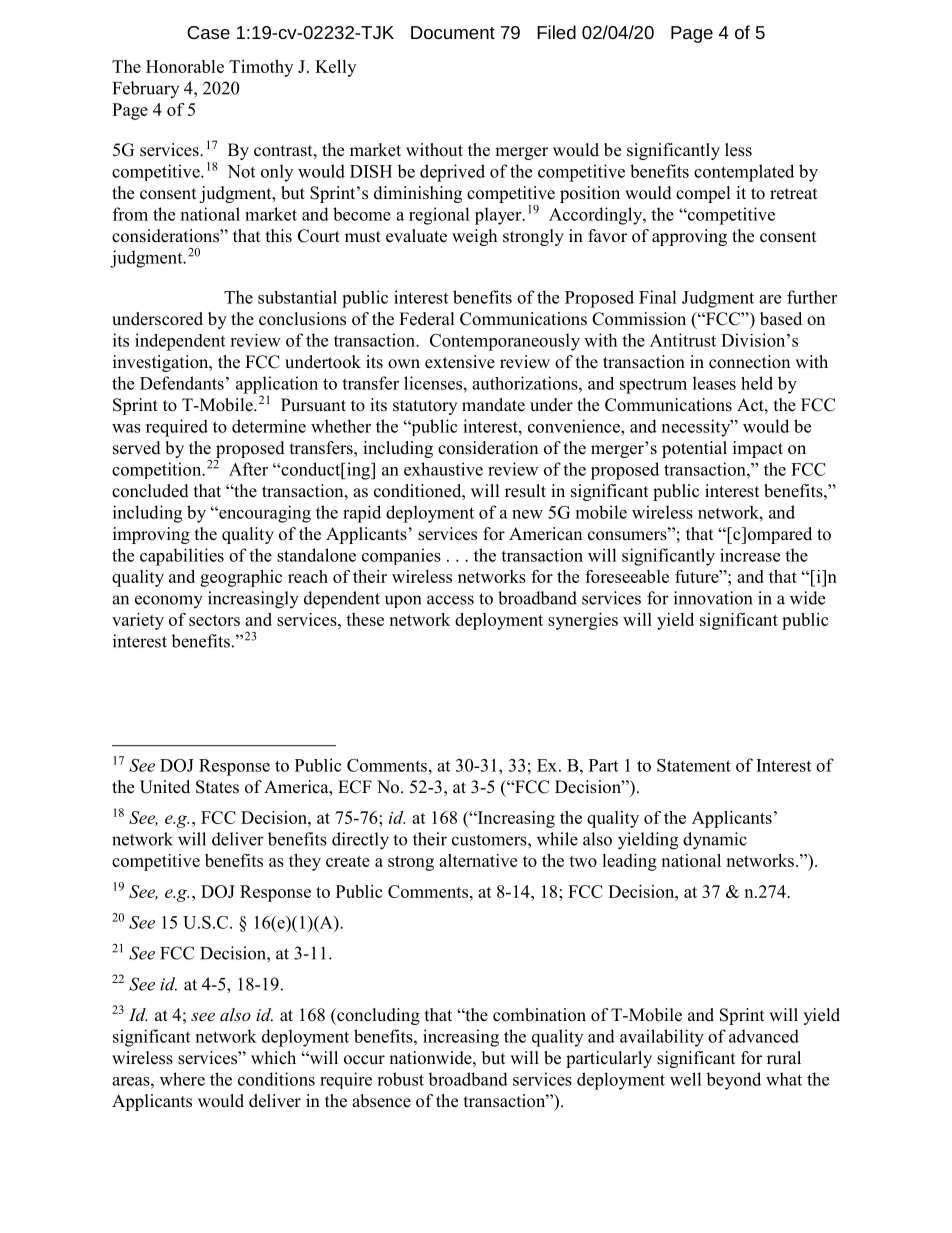 The image size is (952, 1233). I want to click on Document, so click(453, 32).
